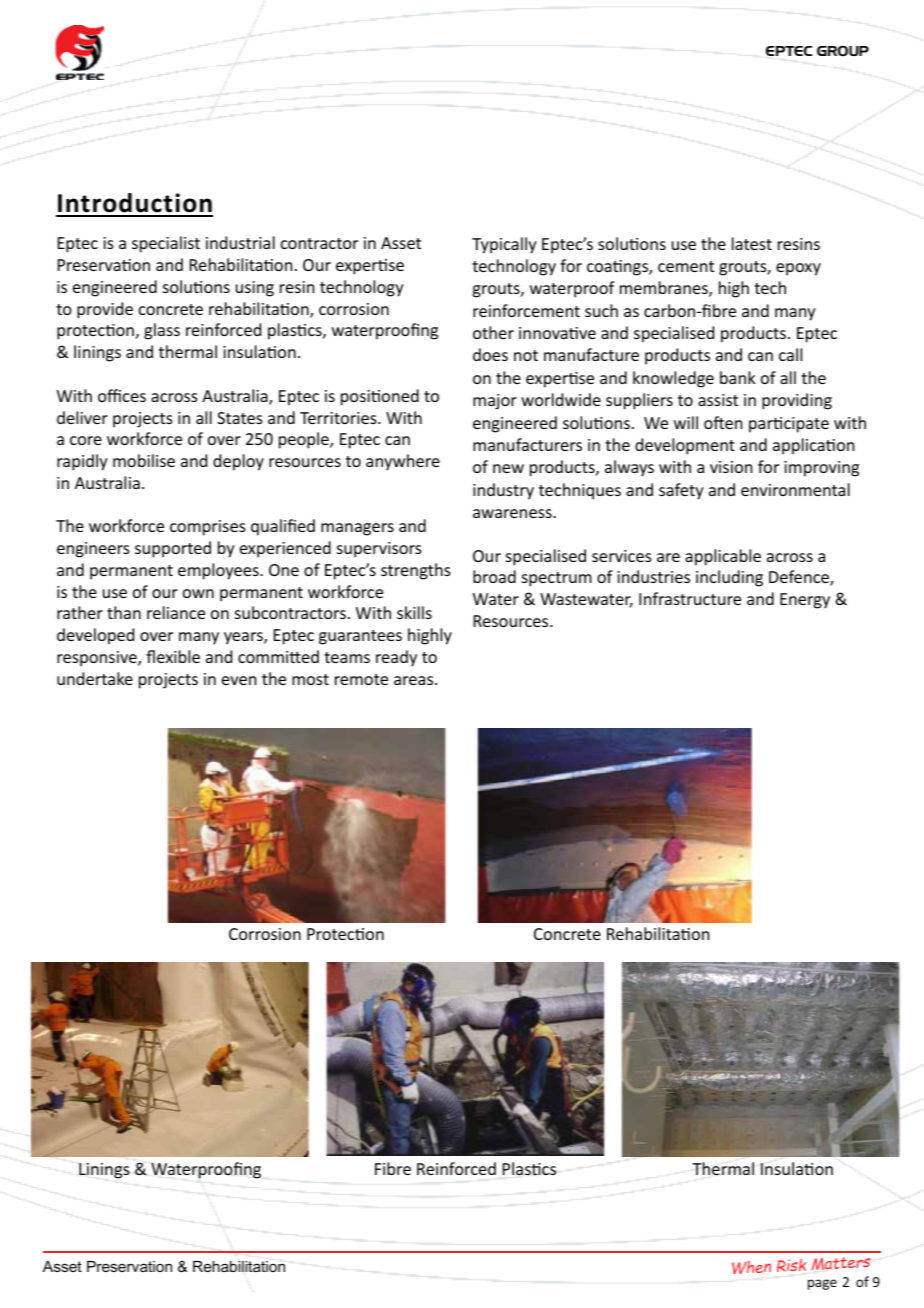 Image resolution: width=924 pixels, height=1308 pixels. Describe the element at coordinates (731, 467) in the screenshot. I see `vision` at that location.
